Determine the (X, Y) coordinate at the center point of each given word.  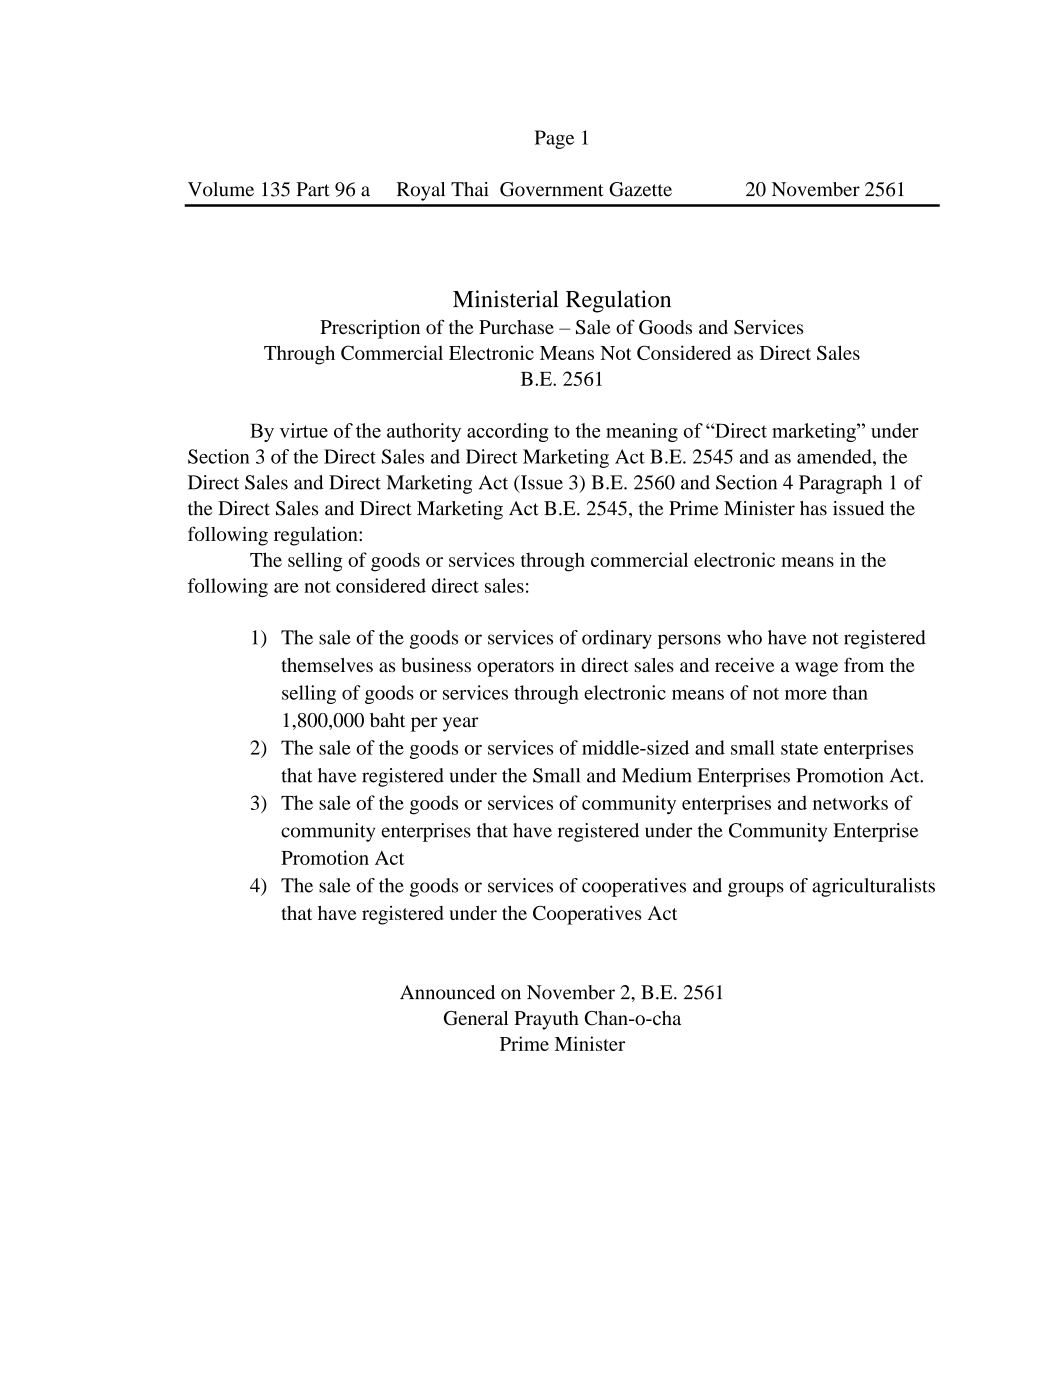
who (744, 637)
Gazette (640, 189)
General (476, 1018)
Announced (447, 992)
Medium (657, 775)
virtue (304, 430)
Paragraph (840, 484)
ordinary (617, 639)
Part (313, 189)
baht (387, 720)
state (799, 749)
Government (552, 189)
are (286, 588)
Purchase (516, 327)
